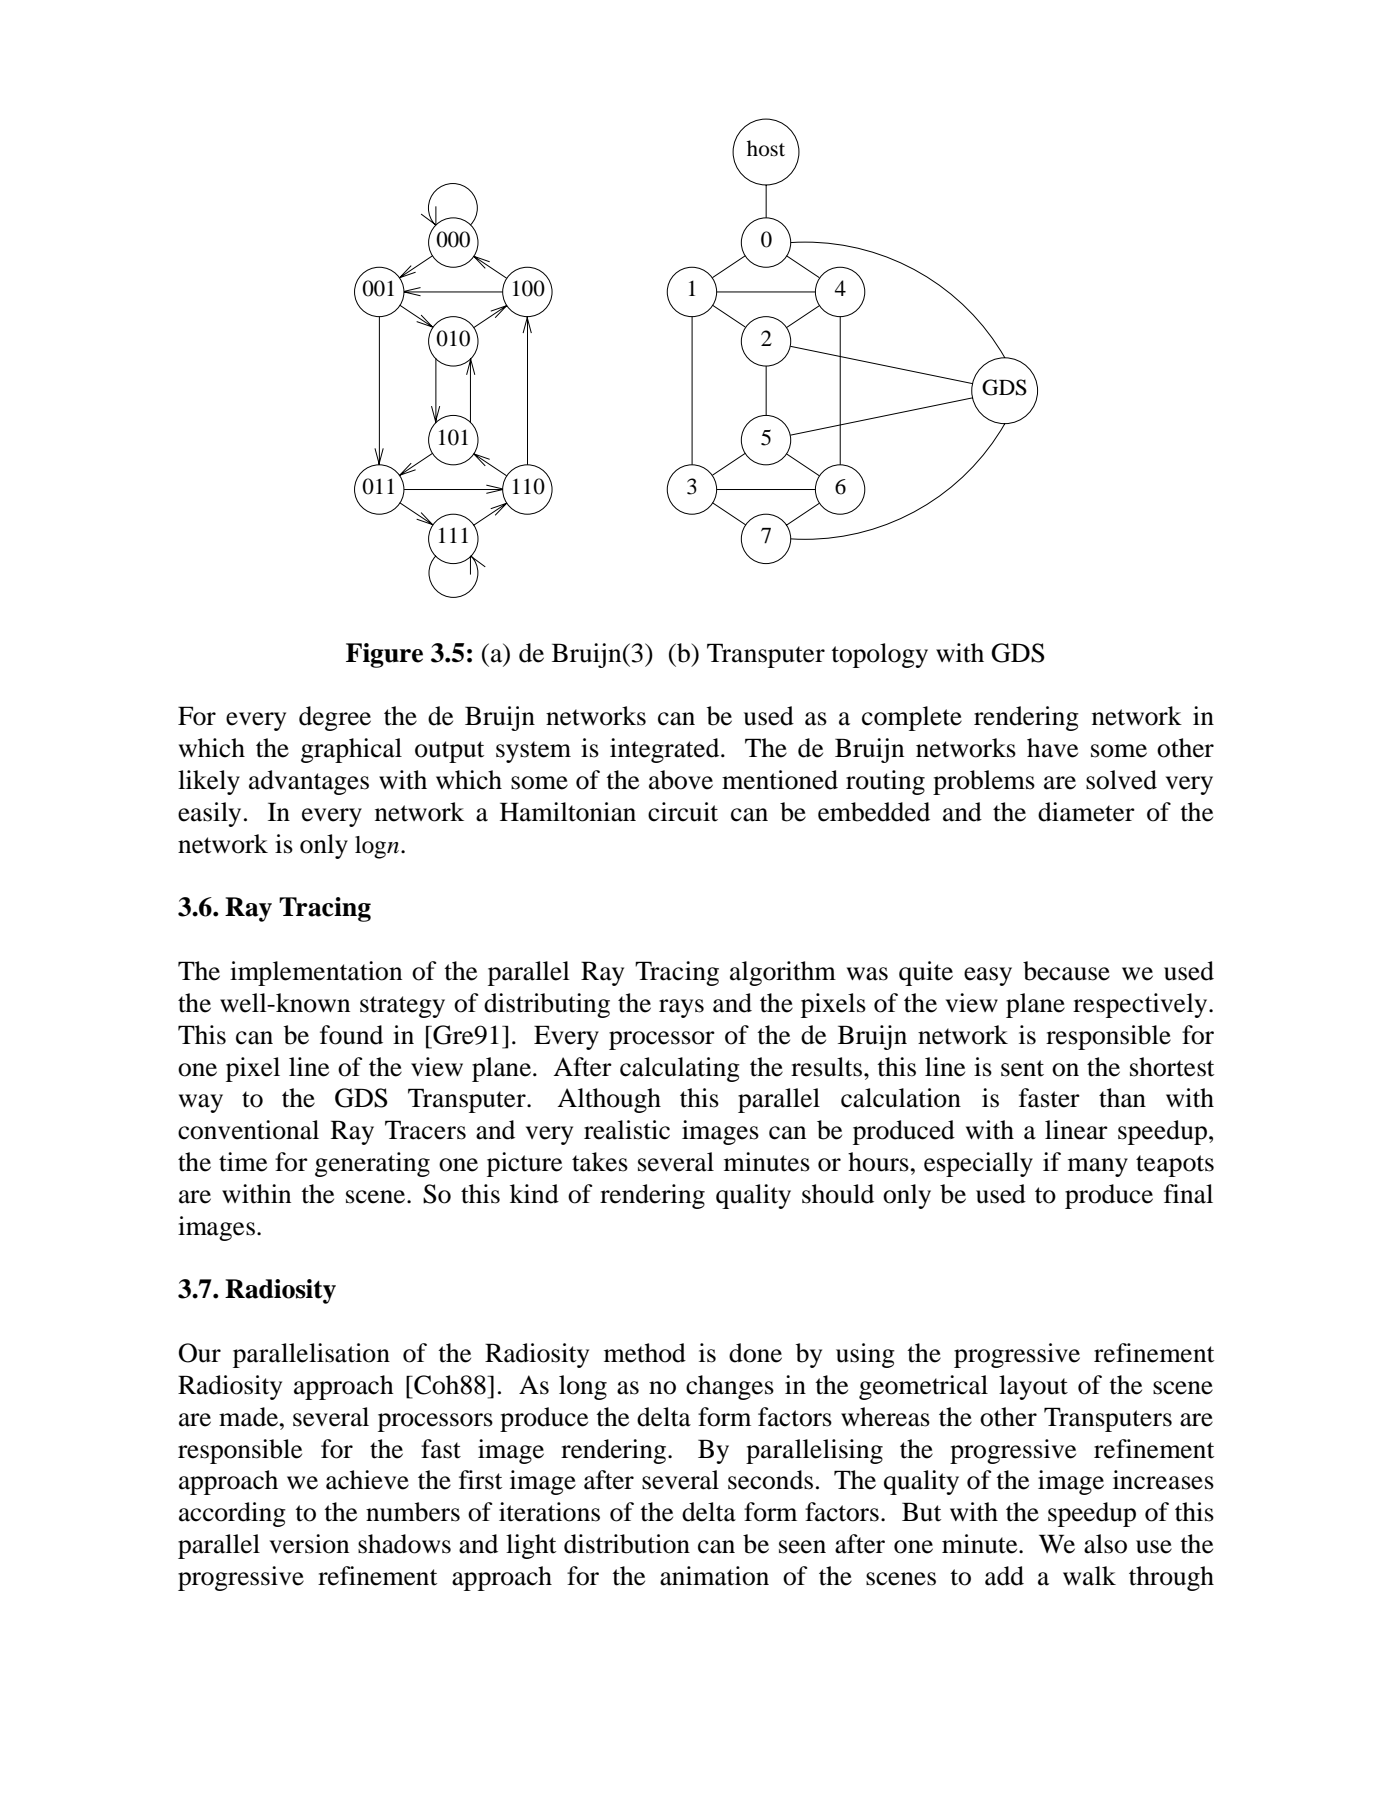 The width and height of the screenshot is (1399, 1811). I want to click on host, so click(766, 148).
